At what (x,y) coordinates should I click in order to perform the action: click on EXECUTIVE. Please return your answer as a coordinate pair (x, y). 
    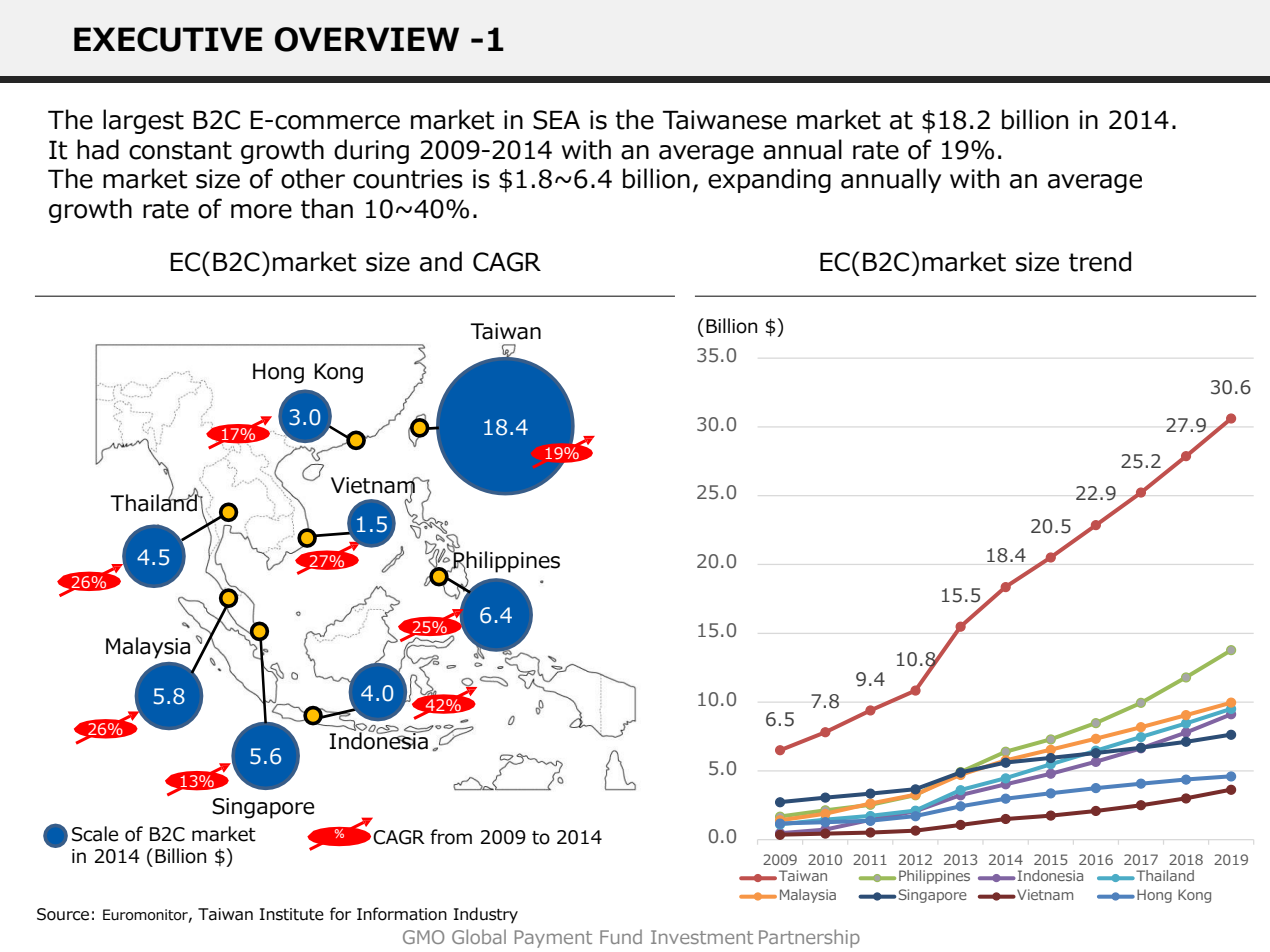
    Looking at the image, I should click on (168, 39).
